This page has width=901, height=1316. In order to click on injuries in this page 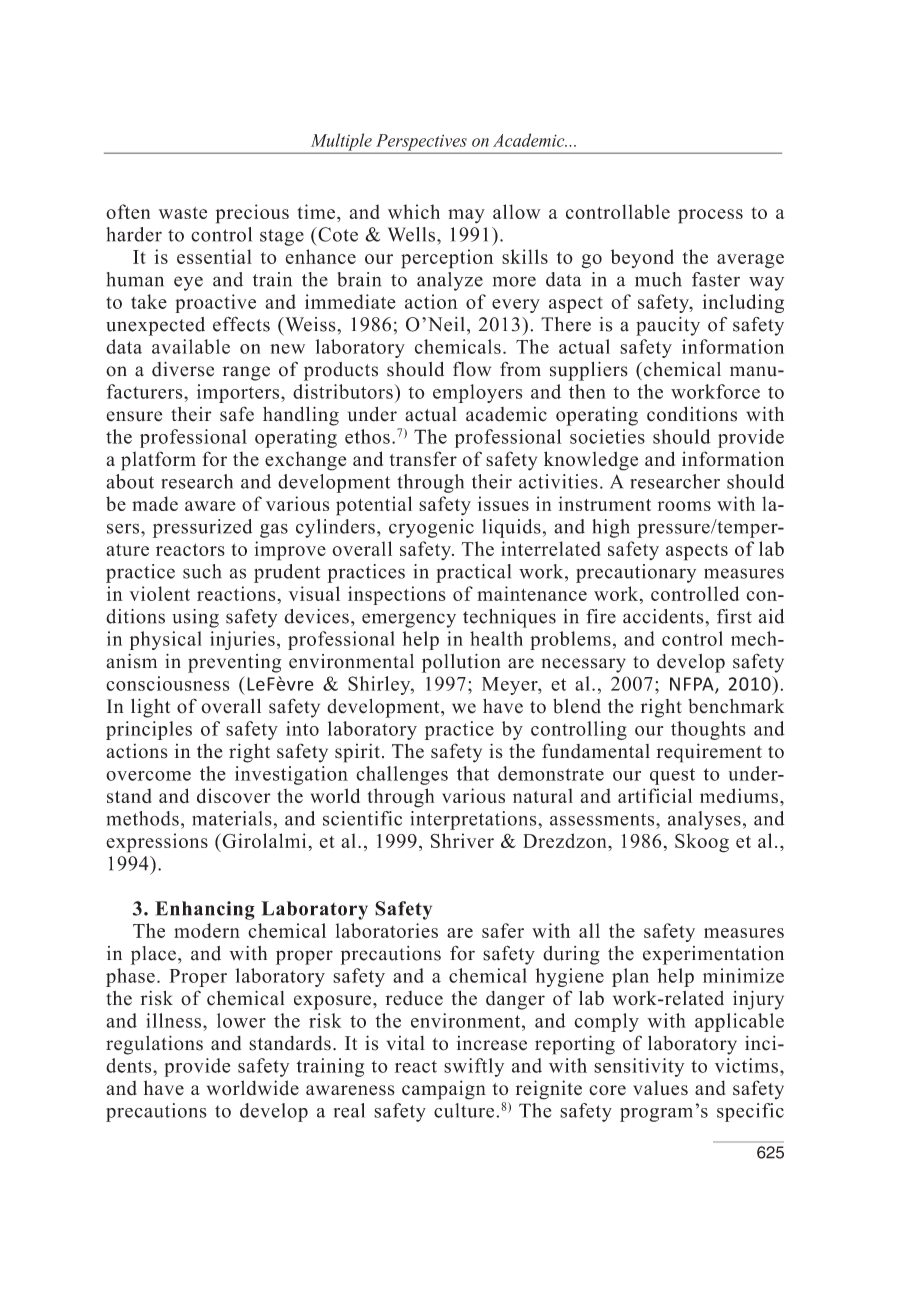, I will do `click(242, 640)`.
